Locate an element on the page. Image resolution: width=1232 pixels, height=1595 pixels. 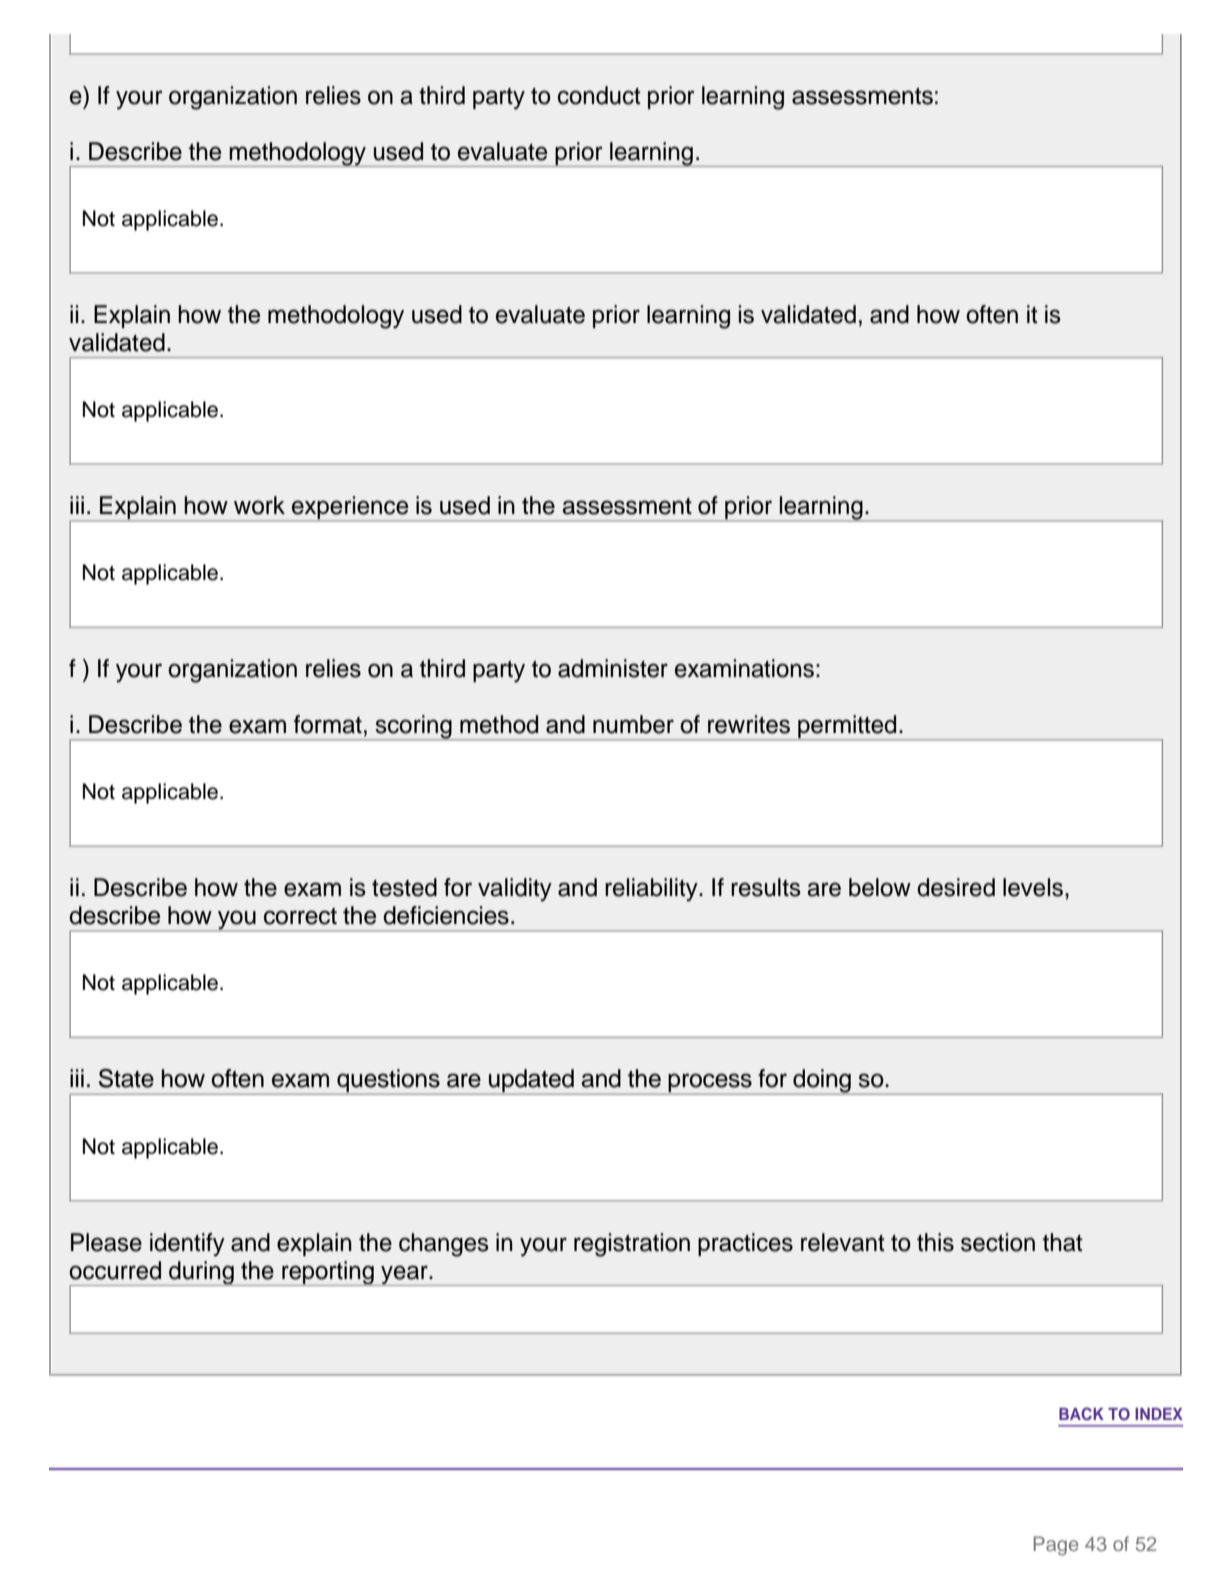
reliability is located at coordinates (652, 890).
